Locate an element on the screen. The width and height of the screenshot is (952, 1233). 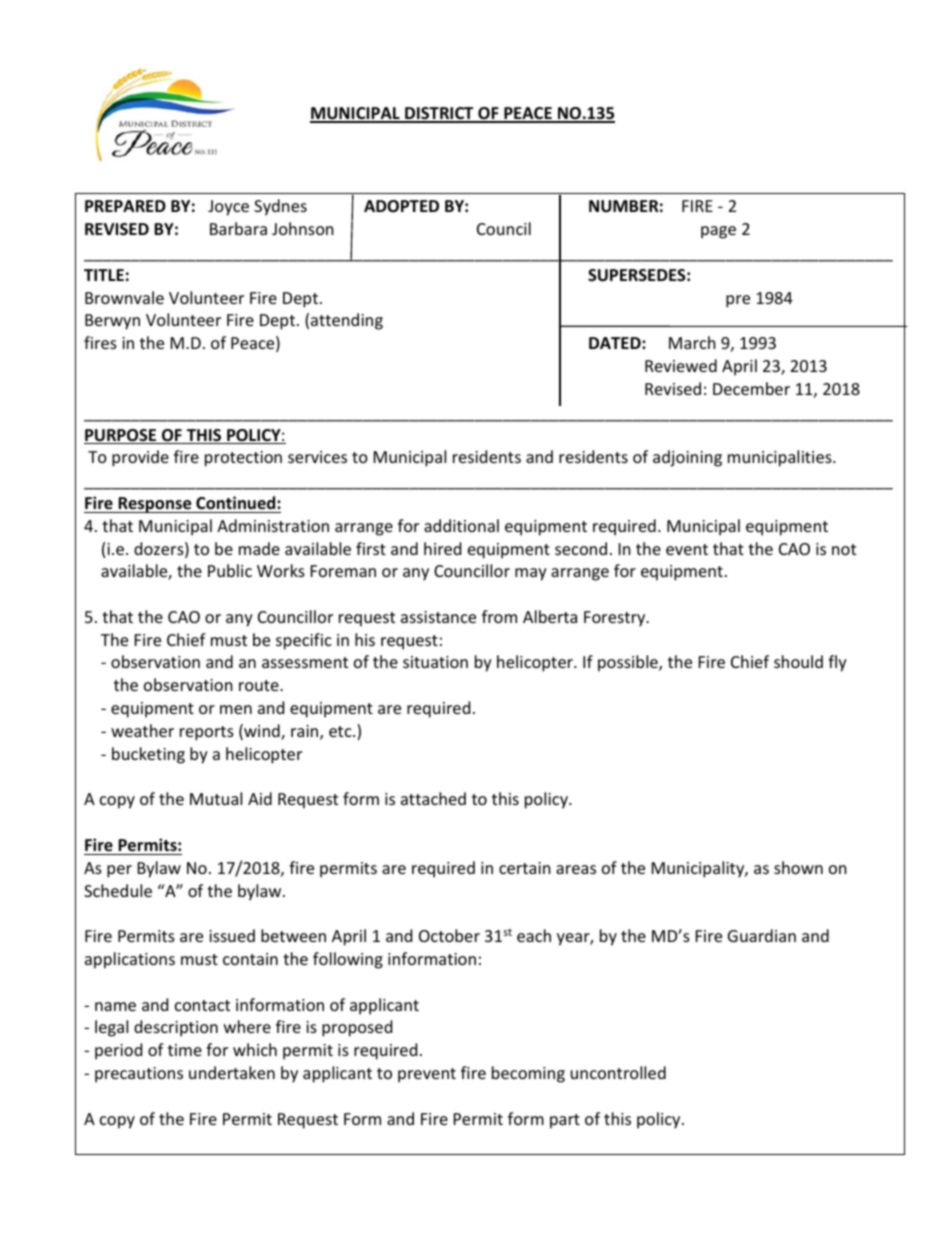
not is located at coordinates (844, 549).
